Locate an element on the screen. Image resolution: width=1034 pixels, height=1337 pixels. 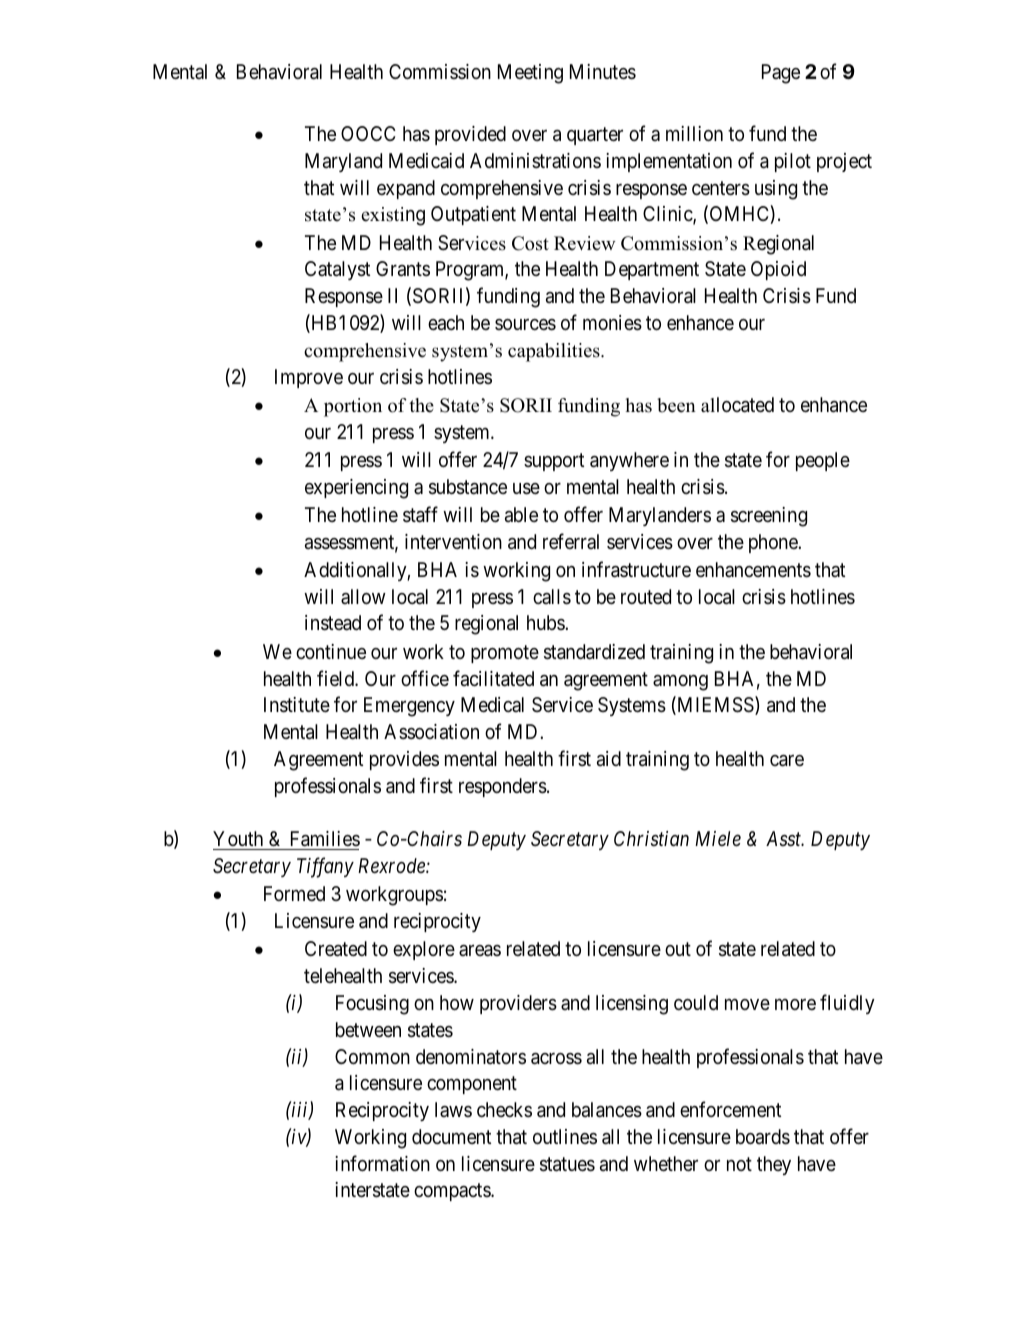
hubs is located at coordinates (546, 622).
